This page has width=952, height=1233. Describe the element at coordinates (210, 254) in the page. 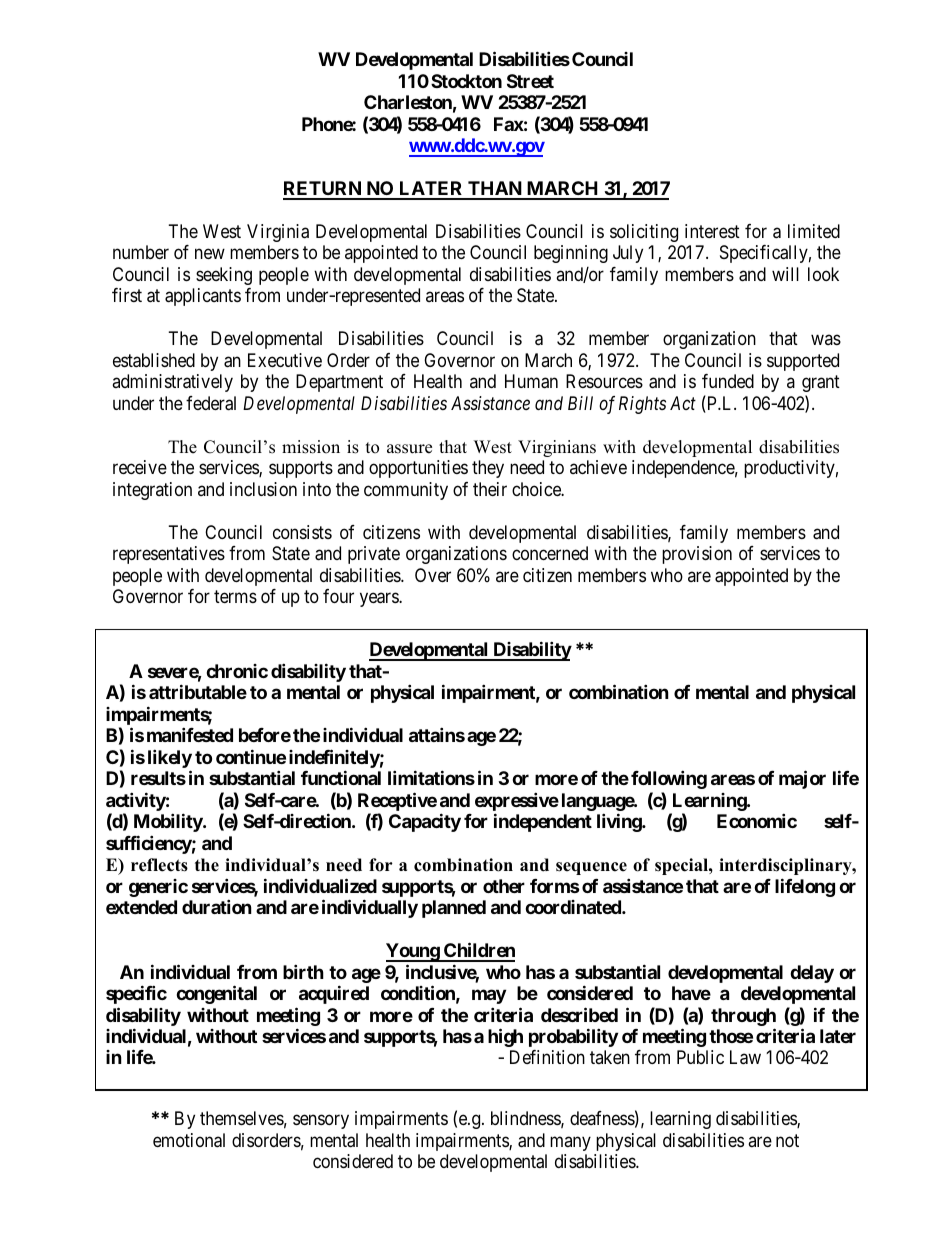

I see `new` at that location.
